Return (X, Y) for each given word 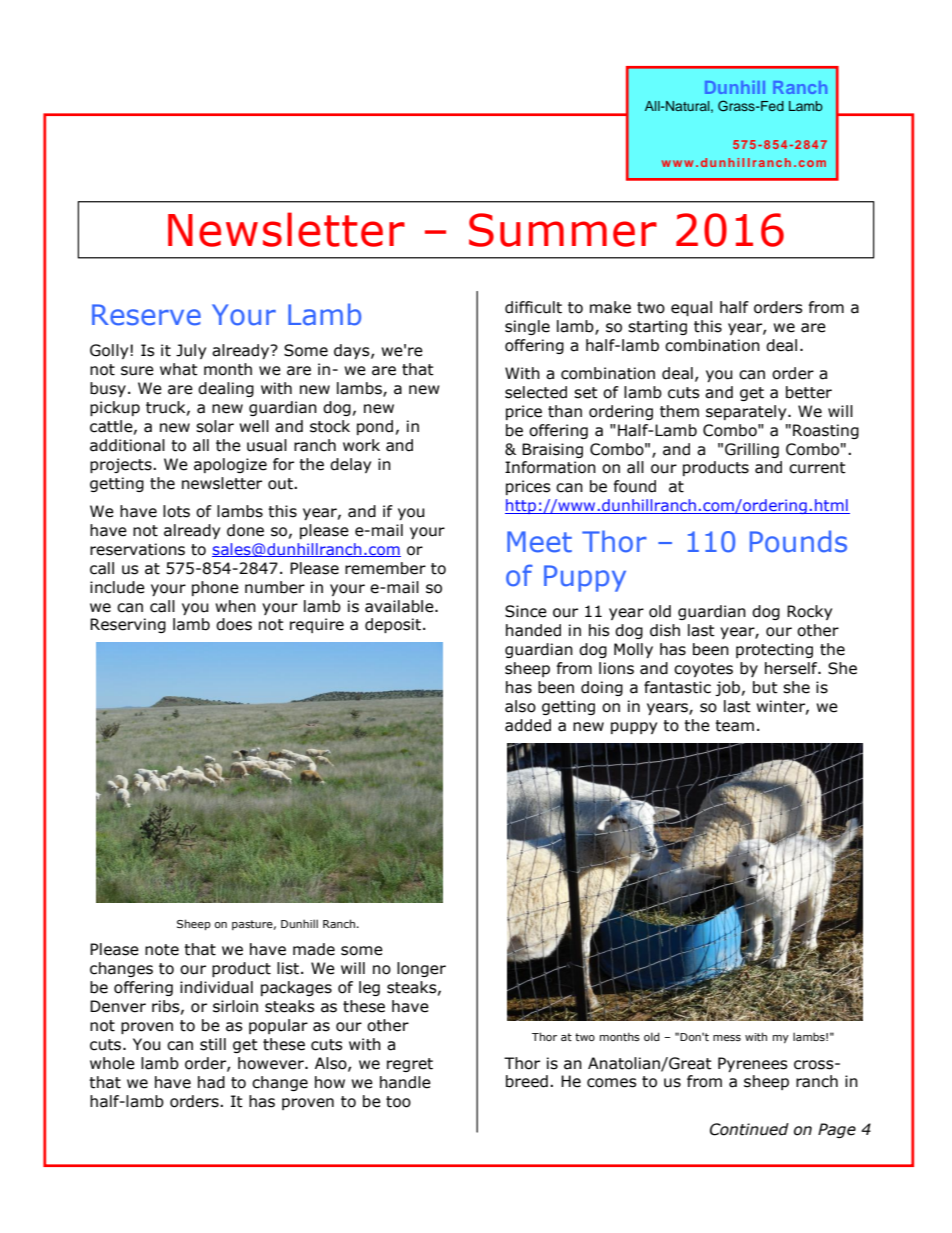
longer (421, 969)
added (528, 725)
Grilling (752, 450)
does (234, 624)
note (162, 950)
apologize (230, 465)
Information (550, 467)
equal (691, 308)
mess (727, 1038)
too (398, 1102)
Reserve (146, 315)
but (765, 687)
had (211, 1082)
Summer (563, 230)
